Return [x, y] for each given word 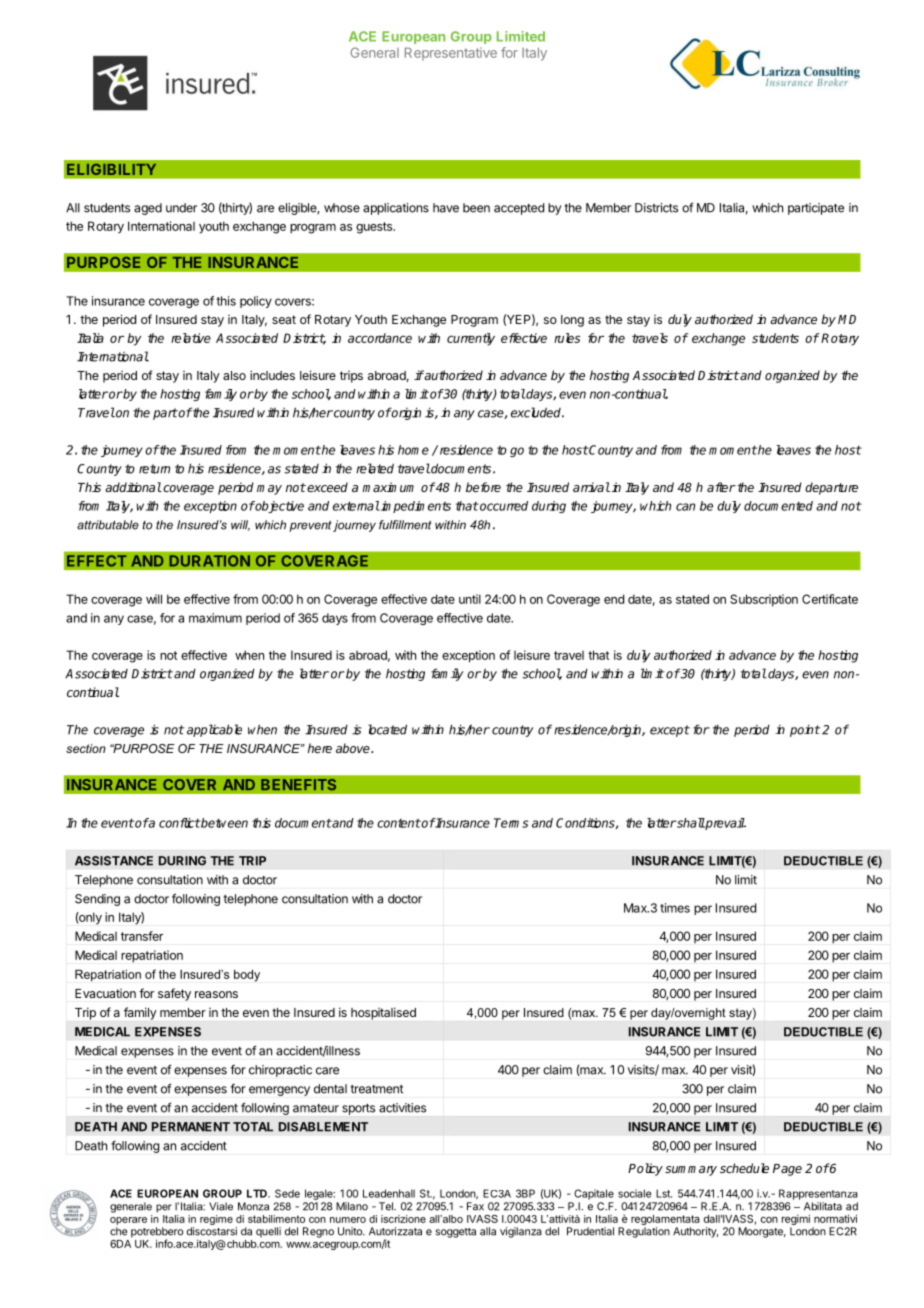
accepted [519, 209]
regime [216, 1220]
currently [471, 339]
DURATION [209, 561]
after [721, 487]
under [181, 208]
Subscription [764, 600]
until [470, 599]
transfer [142, 936]
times [675, 908]
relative [191, 338]
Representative [451, 54]
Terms [511, 823]
